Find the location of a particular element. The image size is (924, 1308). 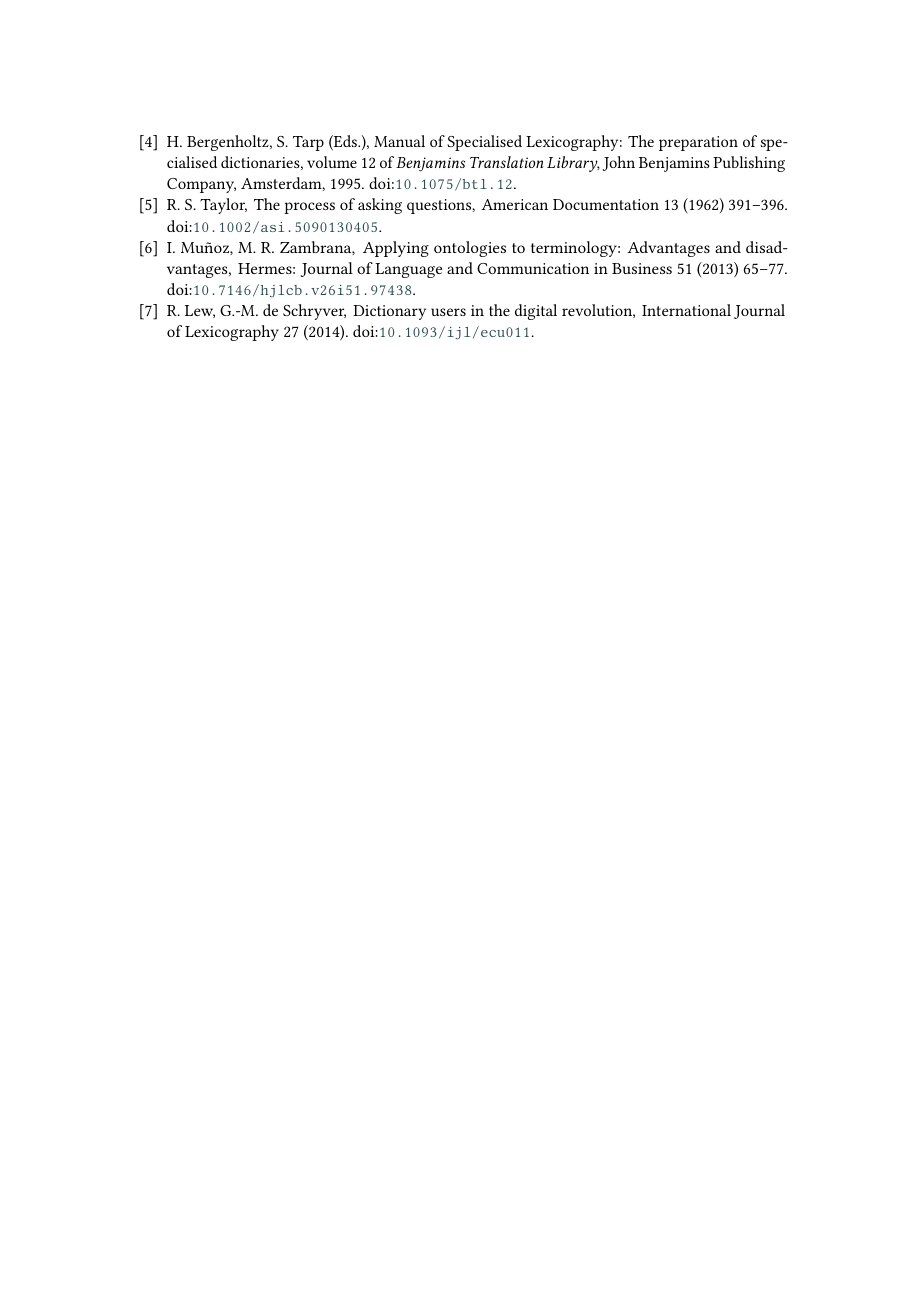

Business is located at coordinates (642, 268).
